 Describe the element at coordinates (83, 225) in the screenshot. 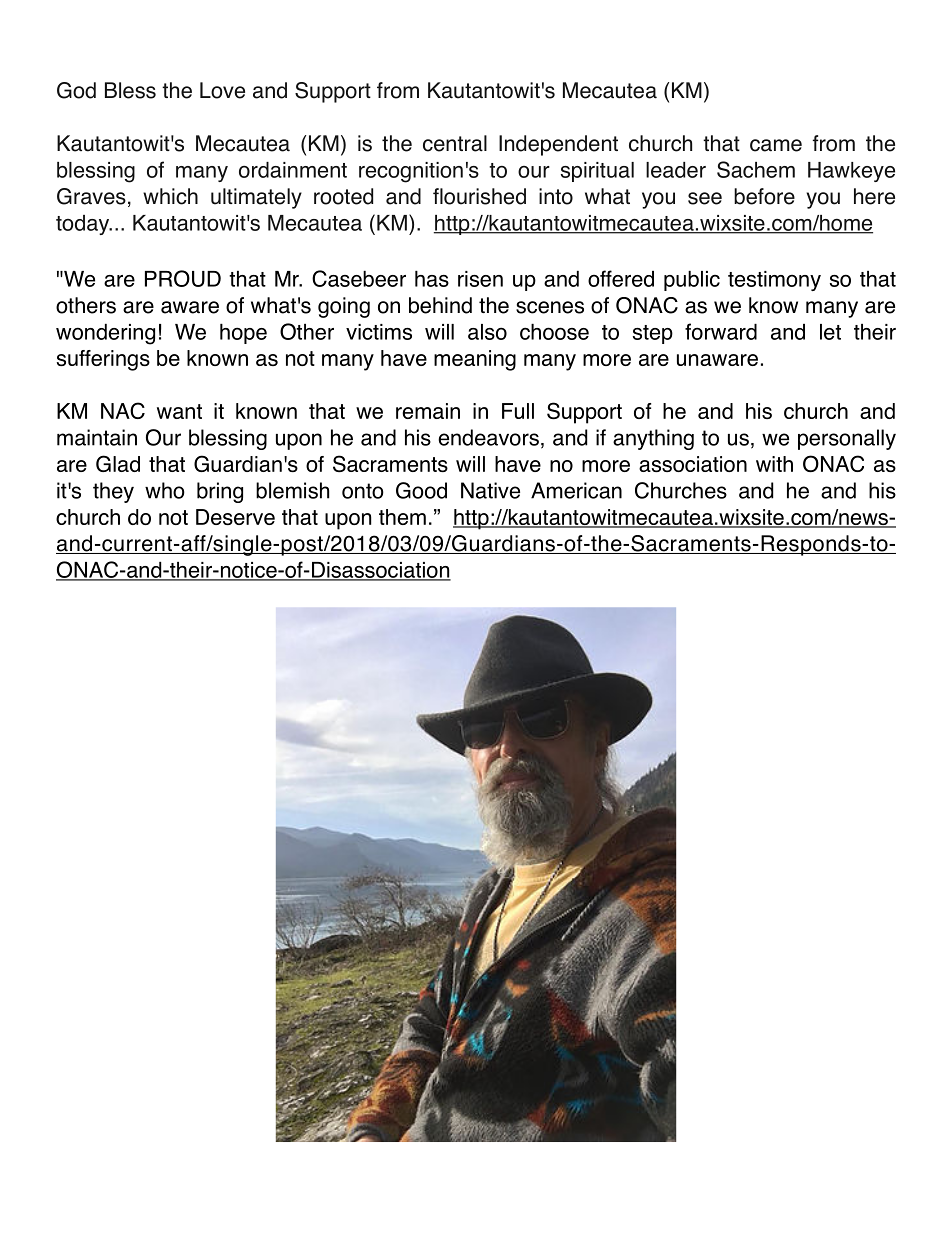

I see `today` at that location.
